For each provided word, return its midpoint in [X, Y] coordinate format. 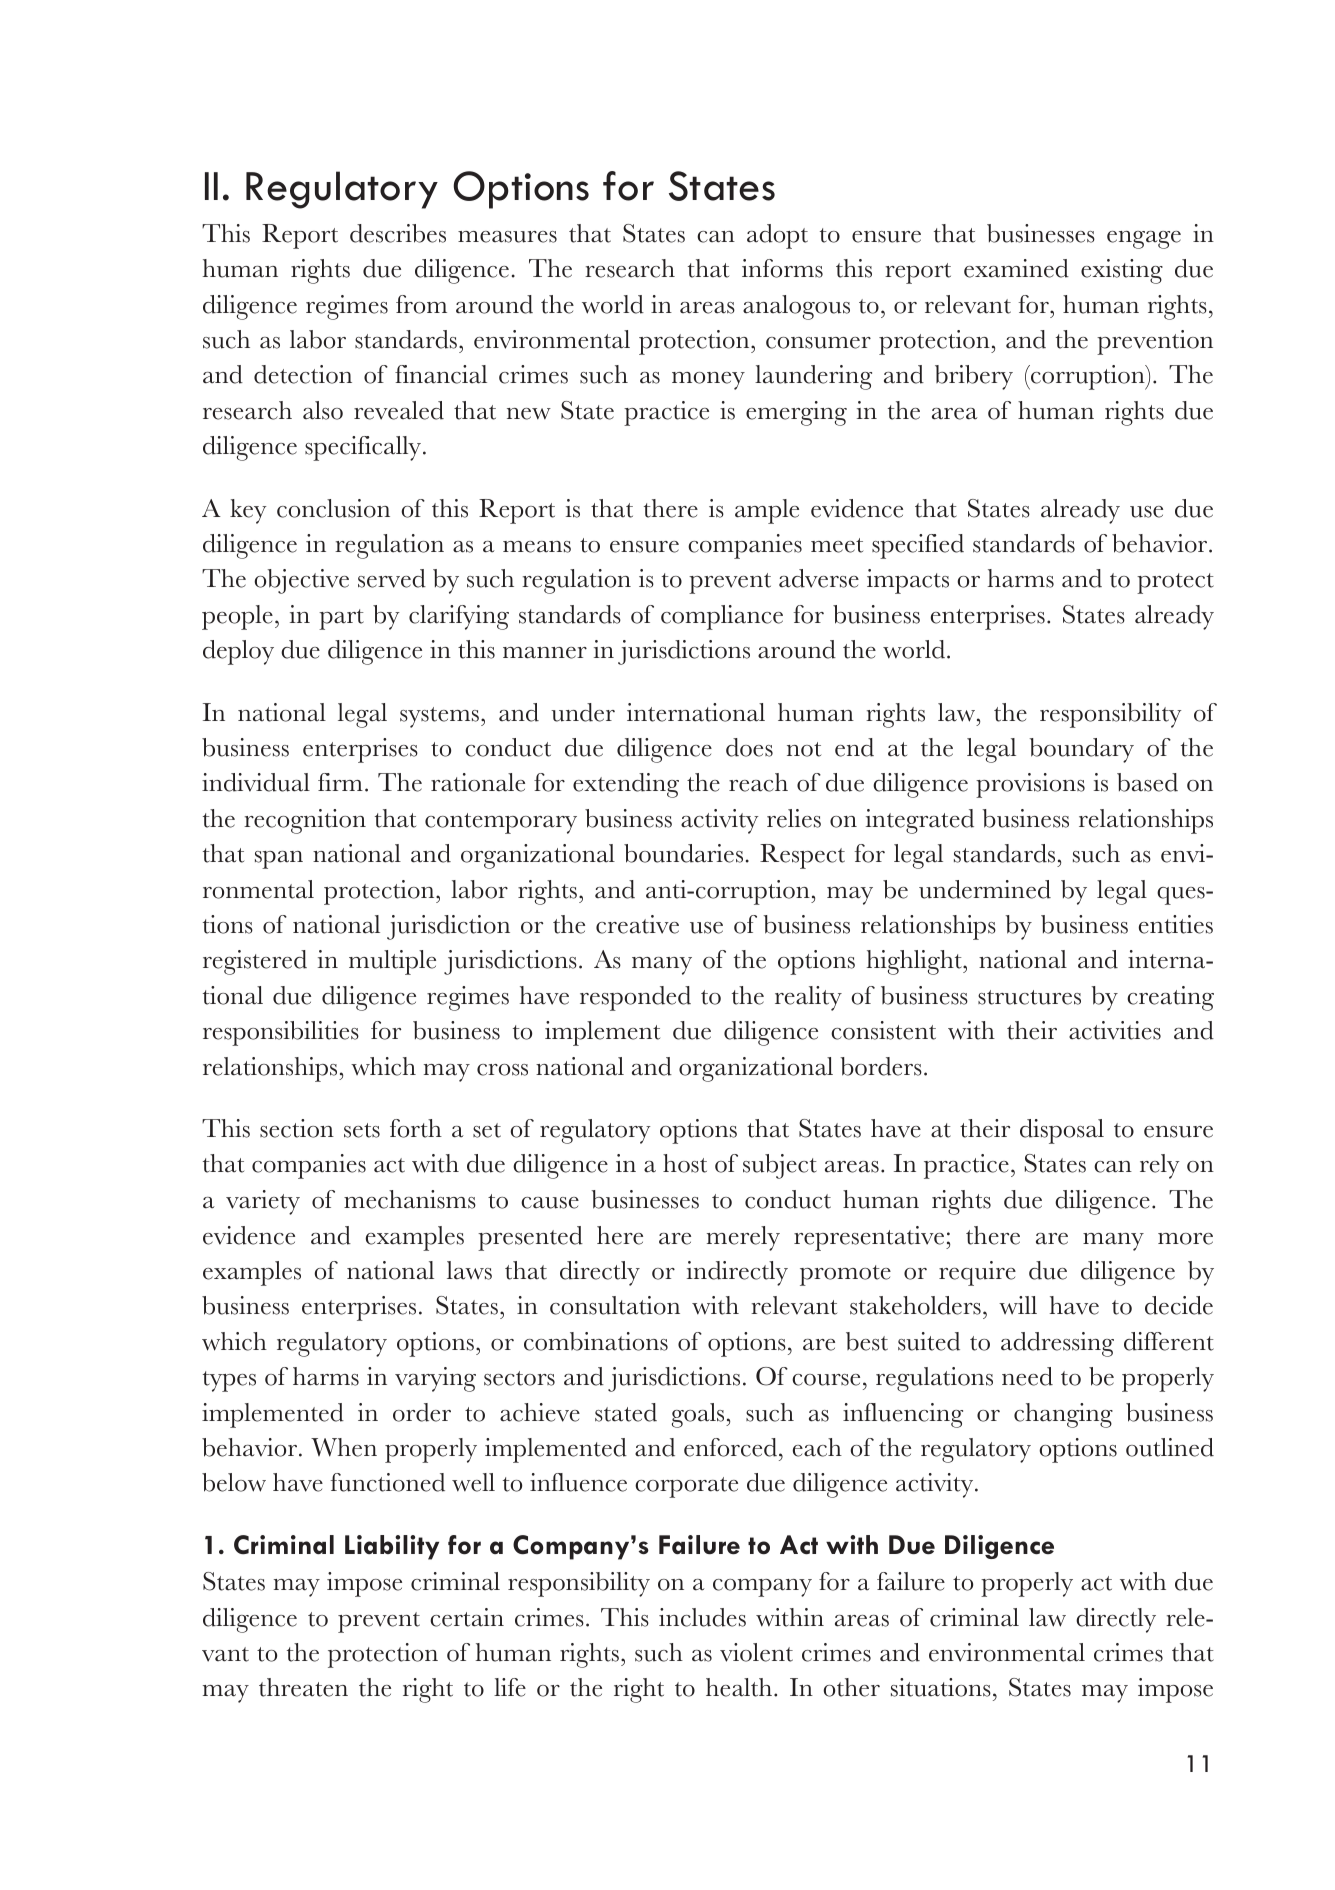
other [851, 1687]
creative [637, 924]
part [341, 619]
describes [398, 233]
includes [702, 1617]
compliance [722, 617]
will [1018, 1305]
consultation [615, 1305]
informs [782, 268]
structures [1029, 997]
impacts [908, 581]
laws [469, 1270]
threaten [303, 1687]
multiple [392, 962]
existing [1122, 271]
